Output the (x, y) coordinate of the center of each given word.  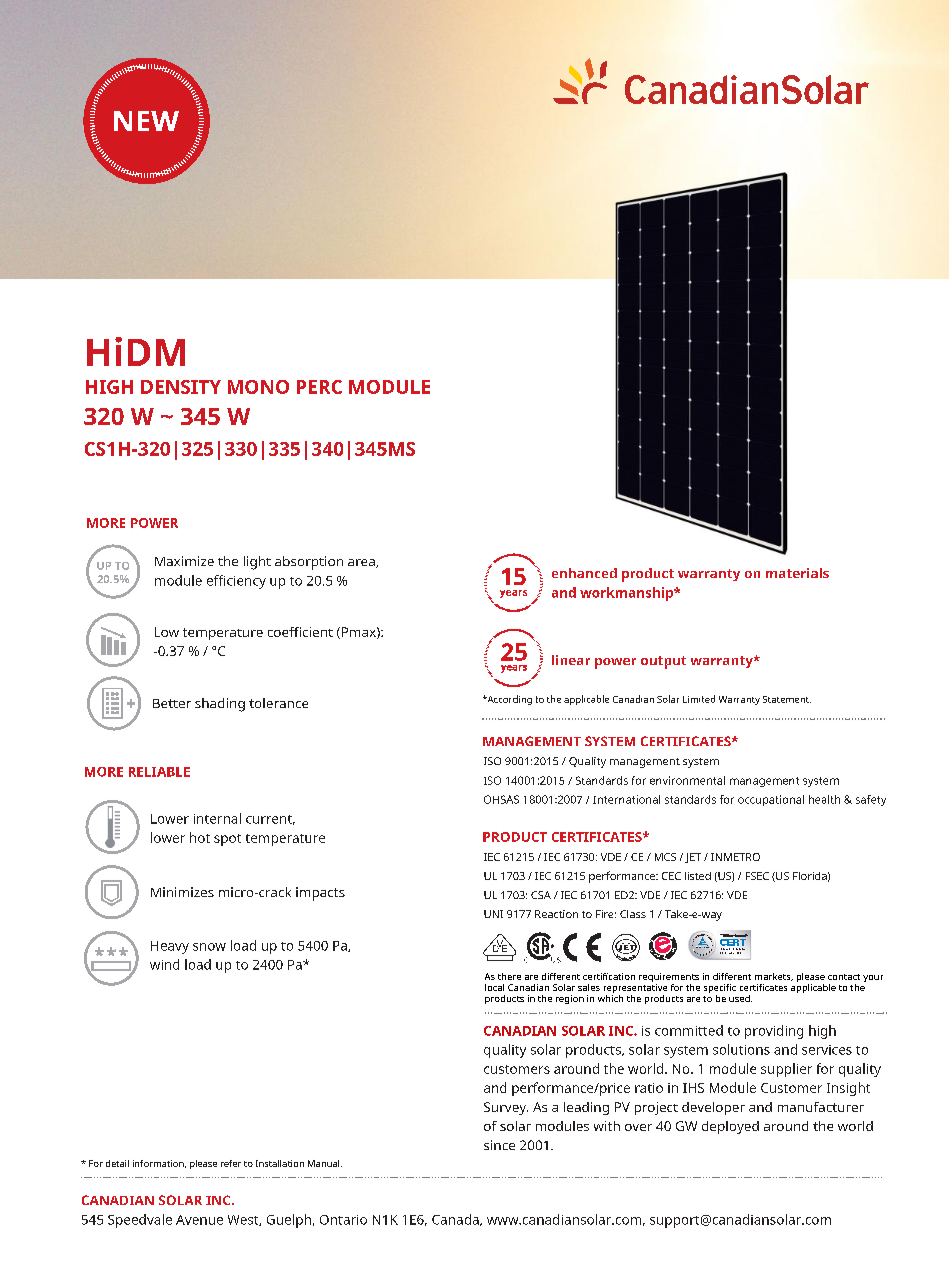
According (508, 700)
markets (774, 977)
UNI (493, 914)
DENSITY (181, 387)
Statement (787, 699)
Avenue (199, 1220)
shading (220, 705)
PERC (319, 387)
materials (797, 573)
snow (209, 947)
